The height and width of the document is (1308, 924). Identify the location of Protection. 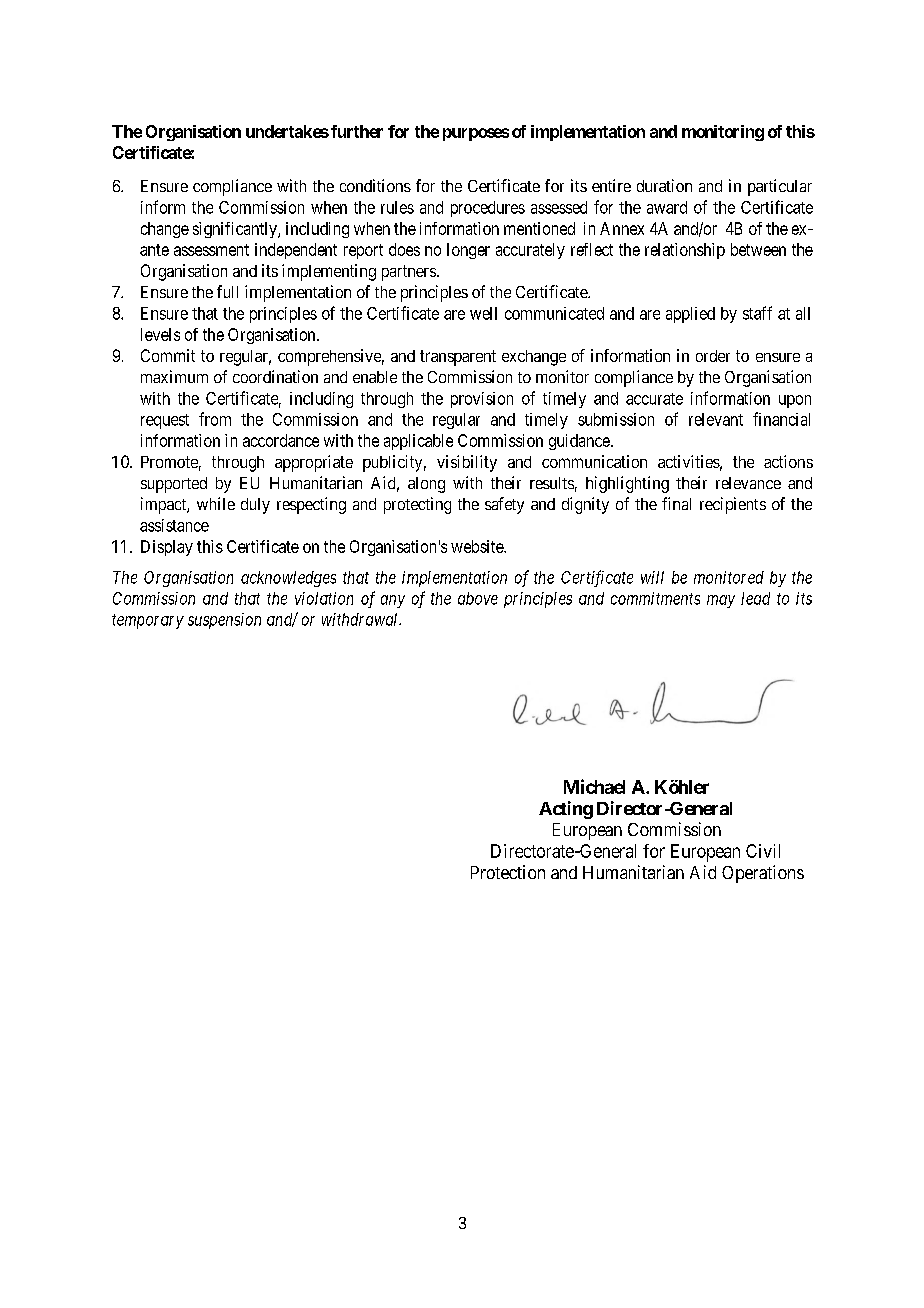
(508, 872).
